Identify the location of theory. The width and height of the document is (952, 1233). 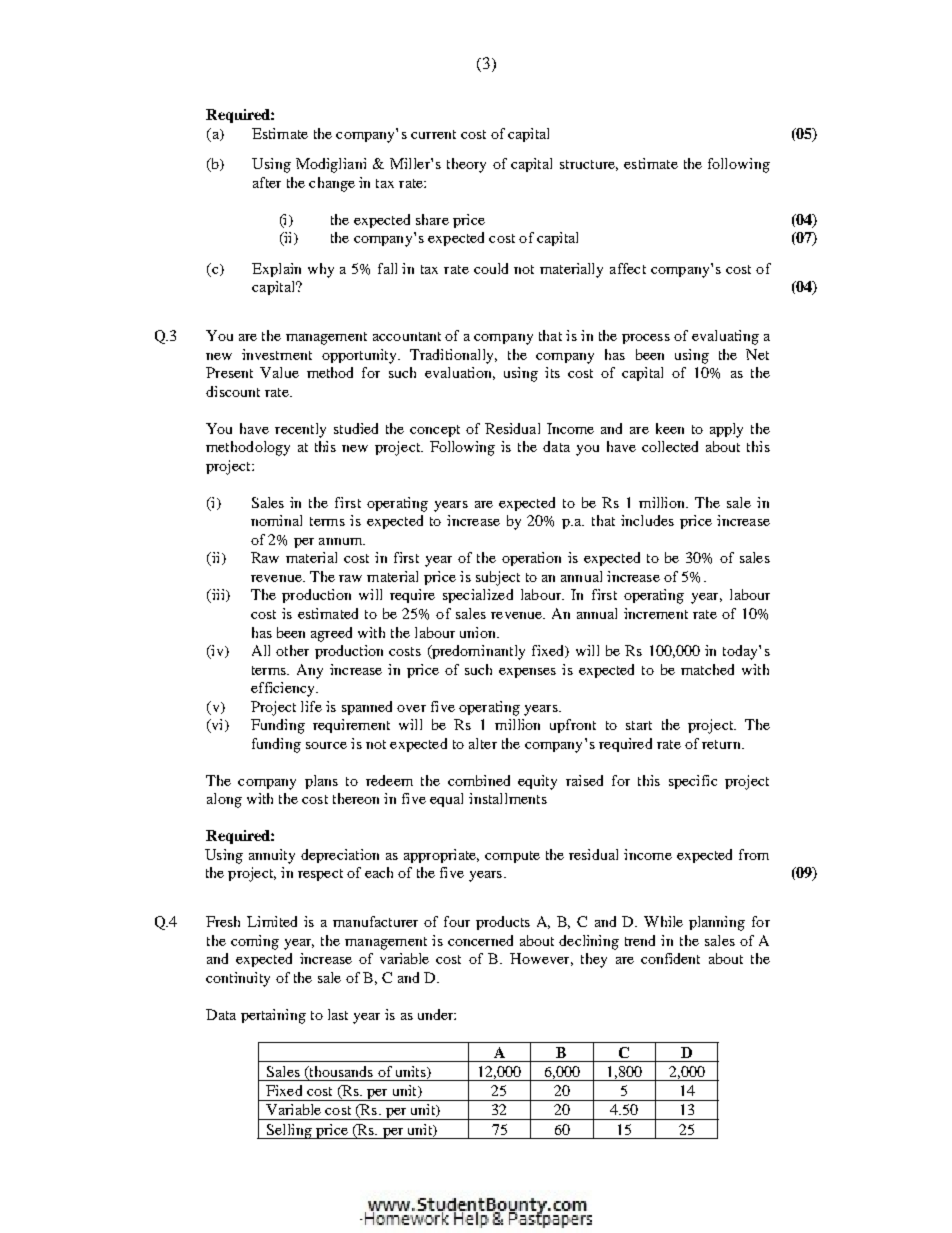
(466, 165).
